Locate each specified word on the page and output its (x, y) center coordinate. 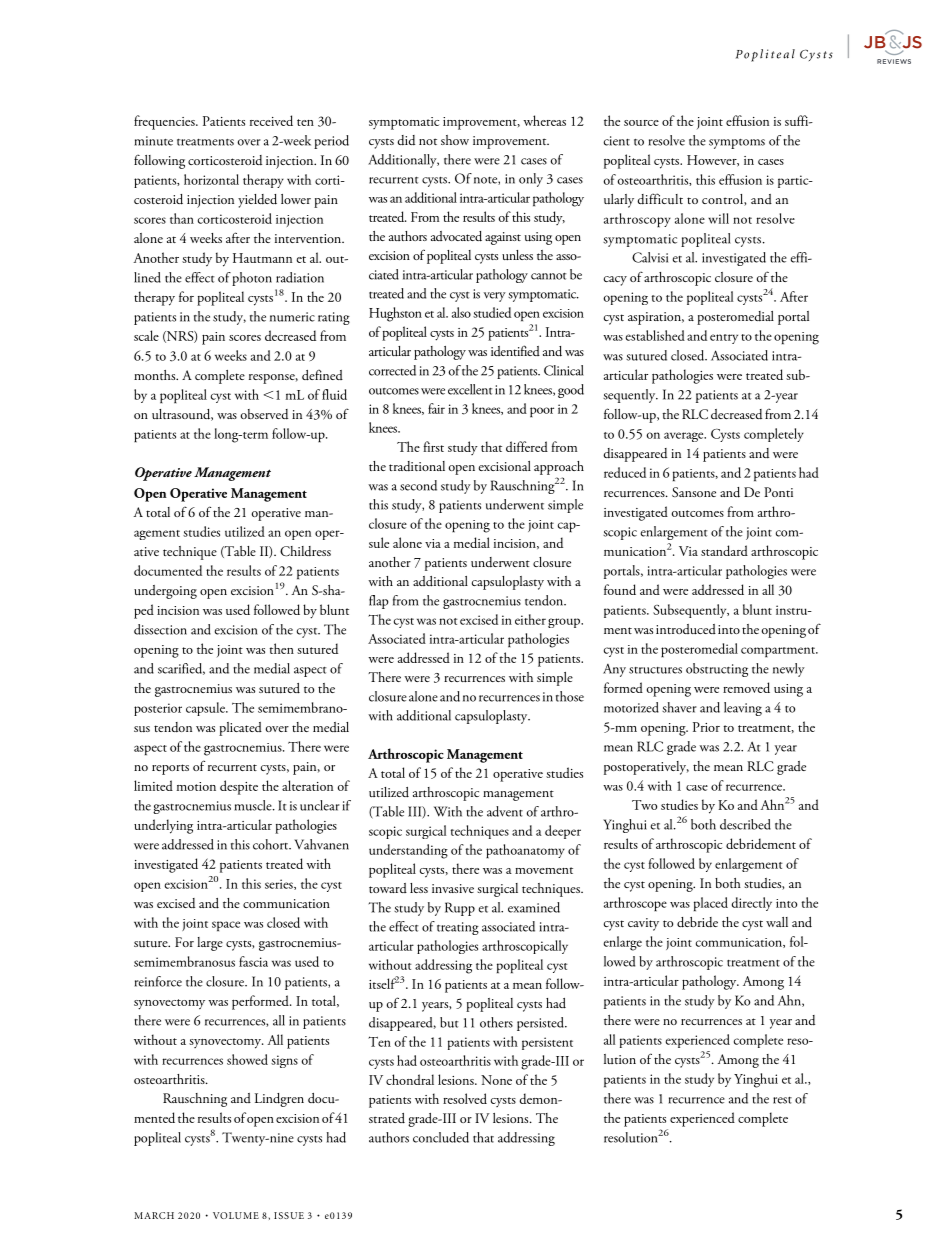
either (530, 619)
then (281, 648)
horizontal (211, 179)
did (406, 140)
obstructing (717, 670)
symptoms (737, 144)
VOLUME (236, 1215)
